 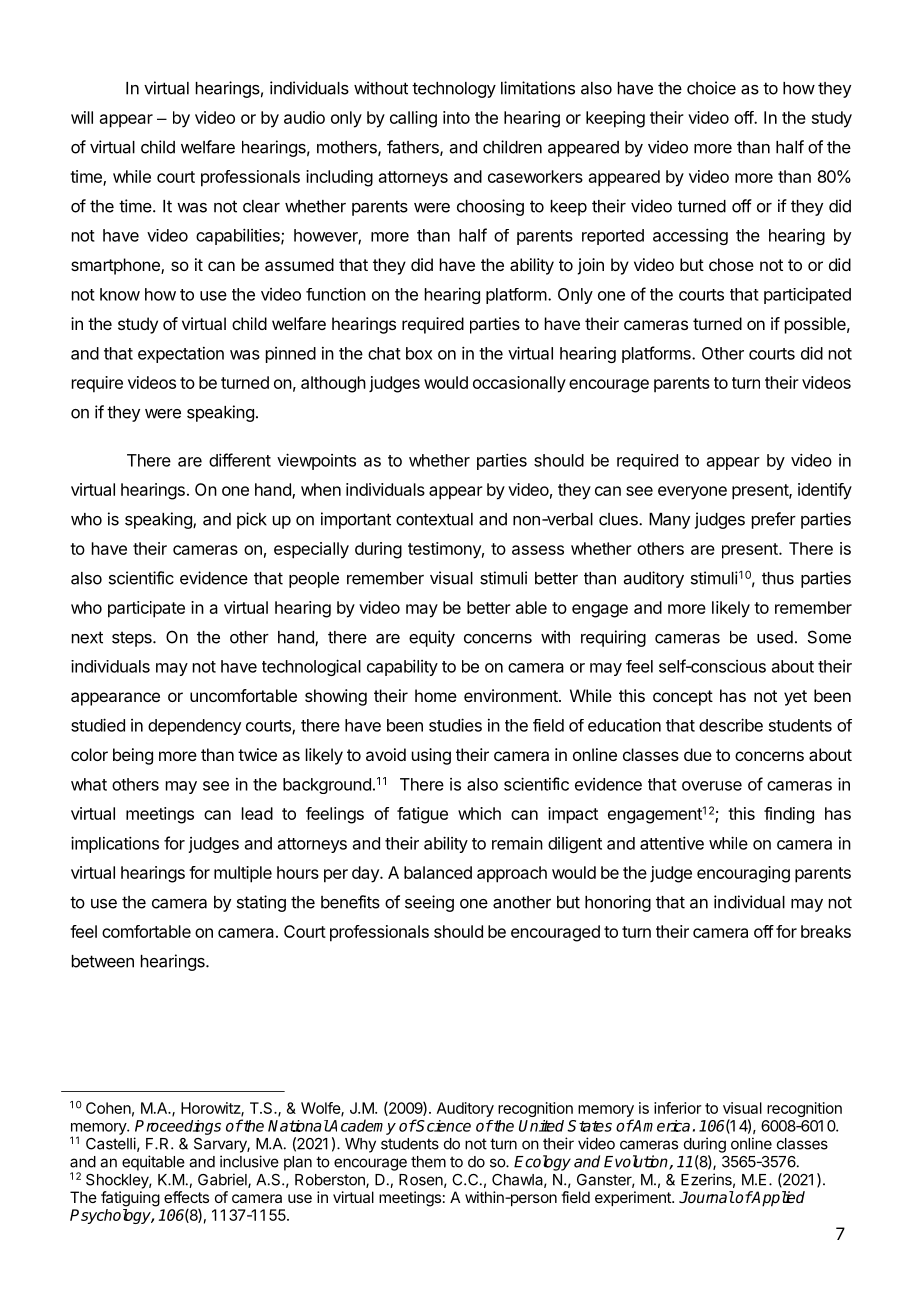 What do you see at coordinates (711, 88) in the screenshot?
I see `choice` at bounding box center [711, 88].
